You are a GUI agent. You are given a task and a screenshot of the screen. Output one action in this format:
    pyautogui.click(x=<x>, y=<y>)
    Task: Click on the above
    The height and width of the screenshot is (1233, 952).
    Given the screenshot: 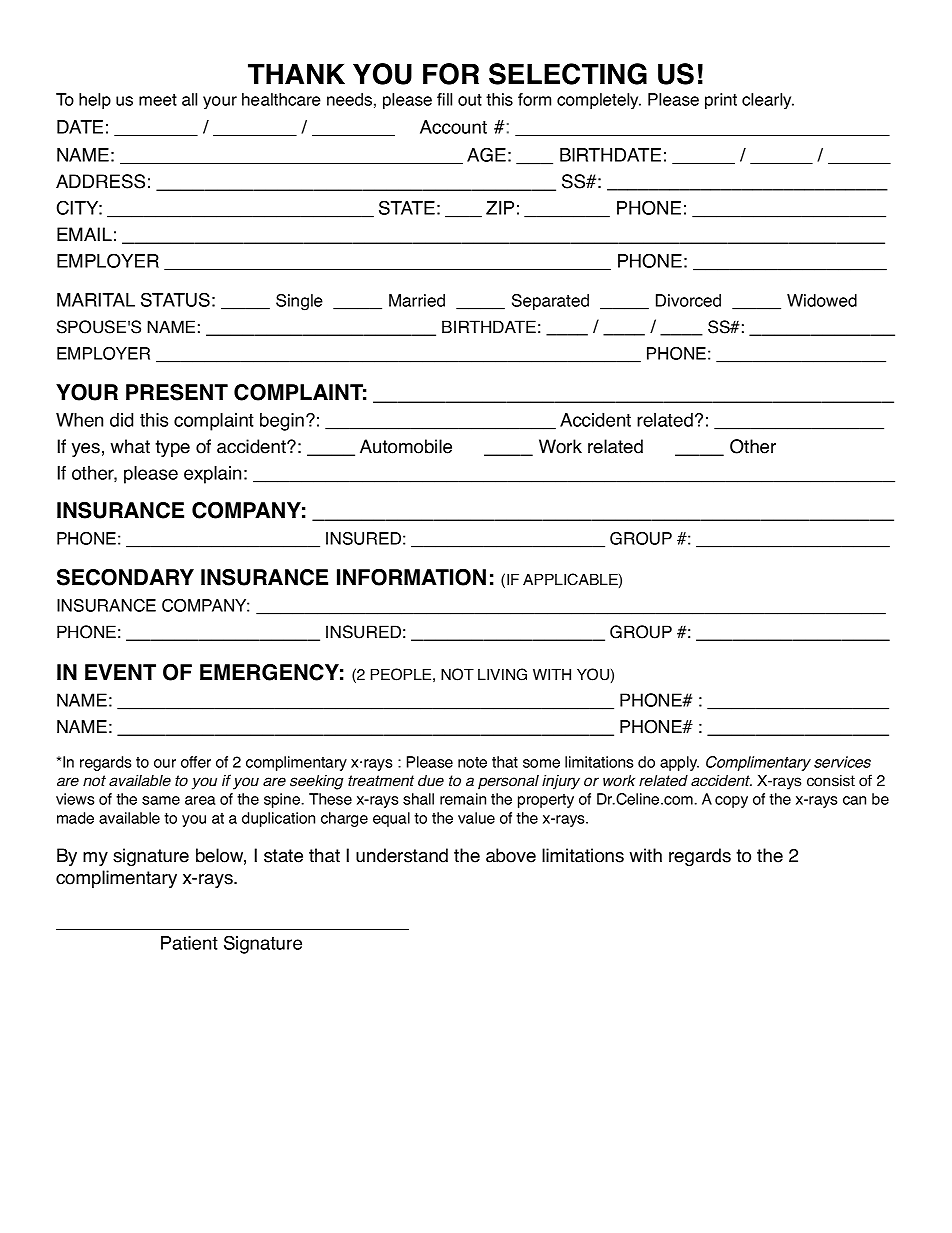 What is the action you would take?
    pyautogui.click(x=511, y=855)
